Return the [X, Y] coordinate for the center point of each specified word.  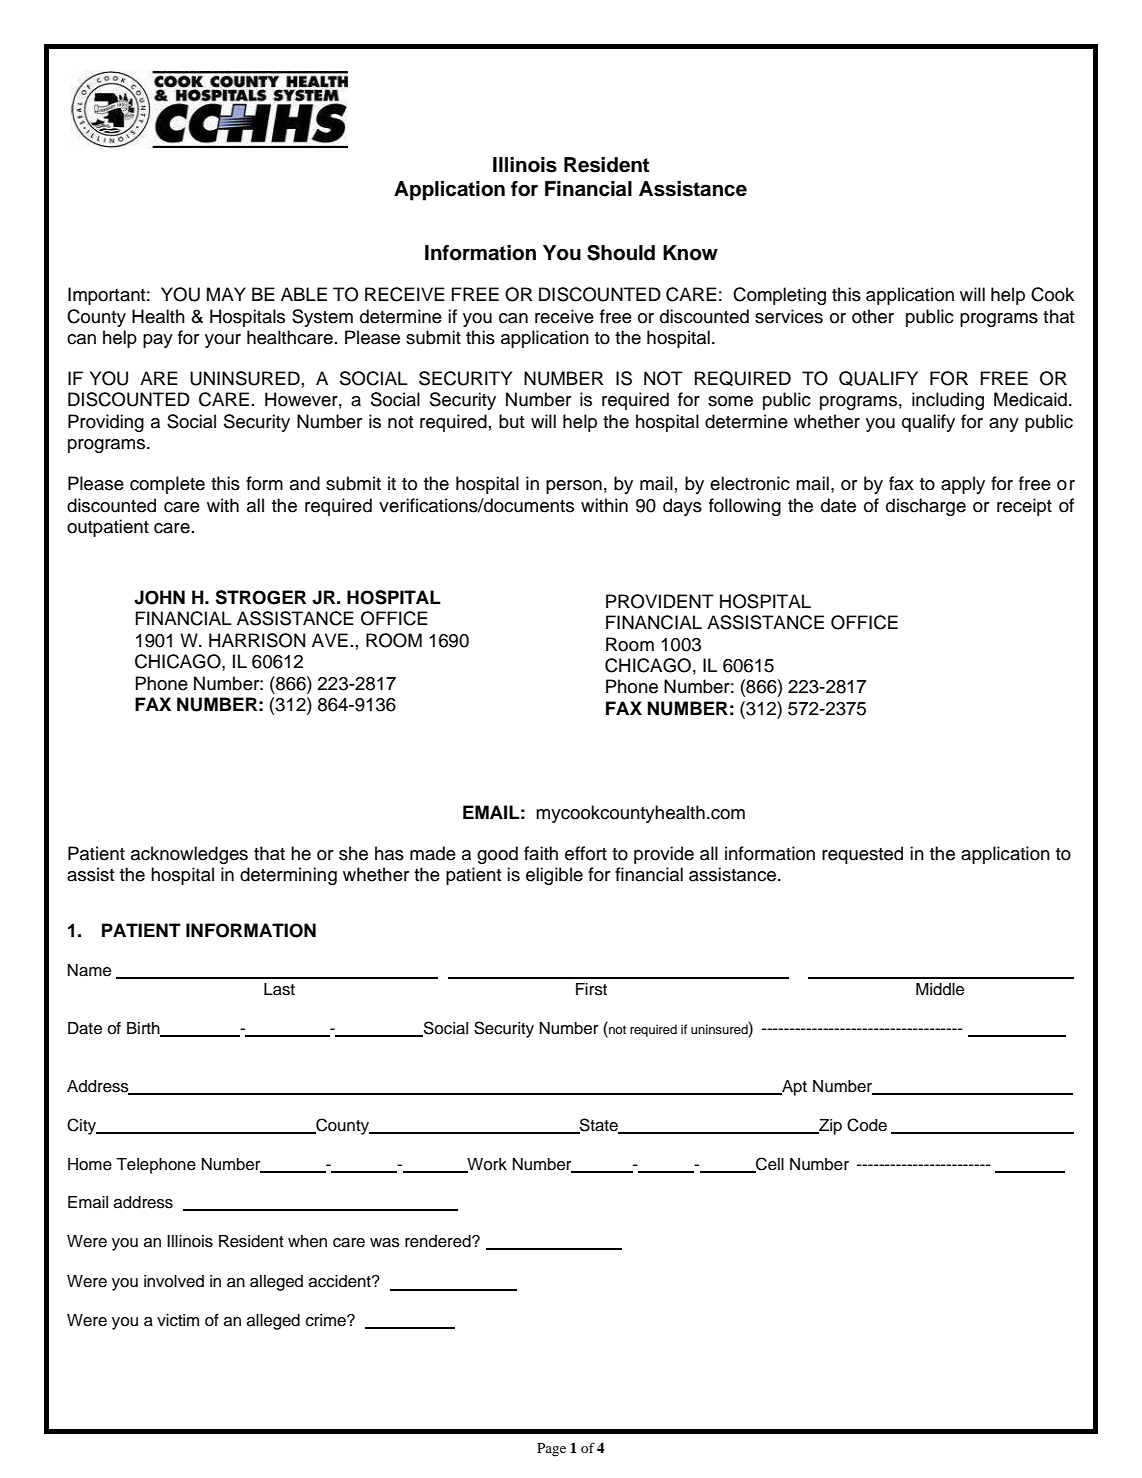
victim [178, 1320]
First [591, 989]
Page [551, 1450]
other [873, 316]
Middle [940, 989]
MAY [226, 294]
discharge [926, 507]
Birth [144, 1029]
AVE [330, 640]
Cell [769, 1164]
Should [621, 253]
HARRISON [257, 640]
